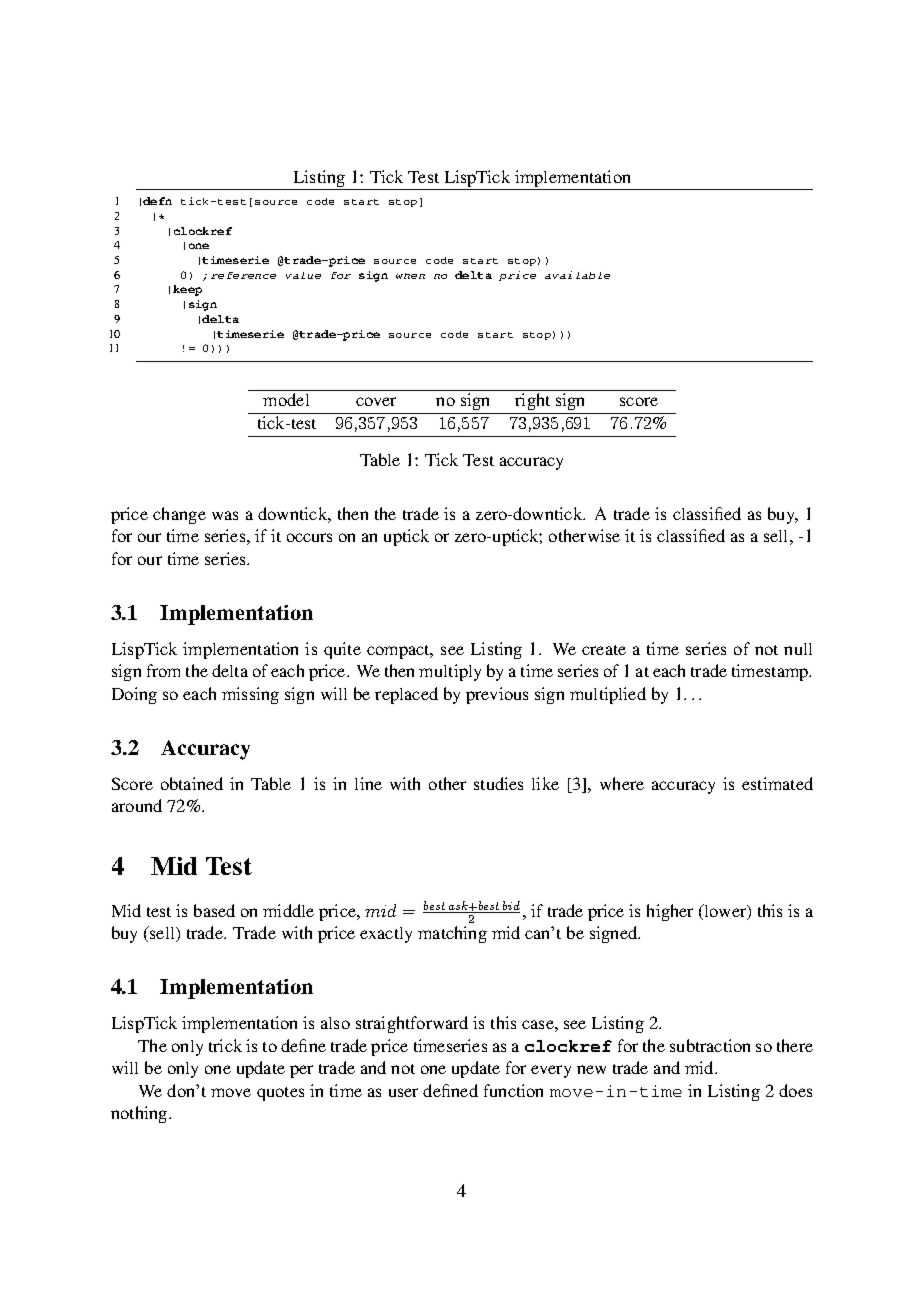  What do you see at coordinates (577, 275) in the screenshot?
I see `available` at bounding box center [577, 275].
